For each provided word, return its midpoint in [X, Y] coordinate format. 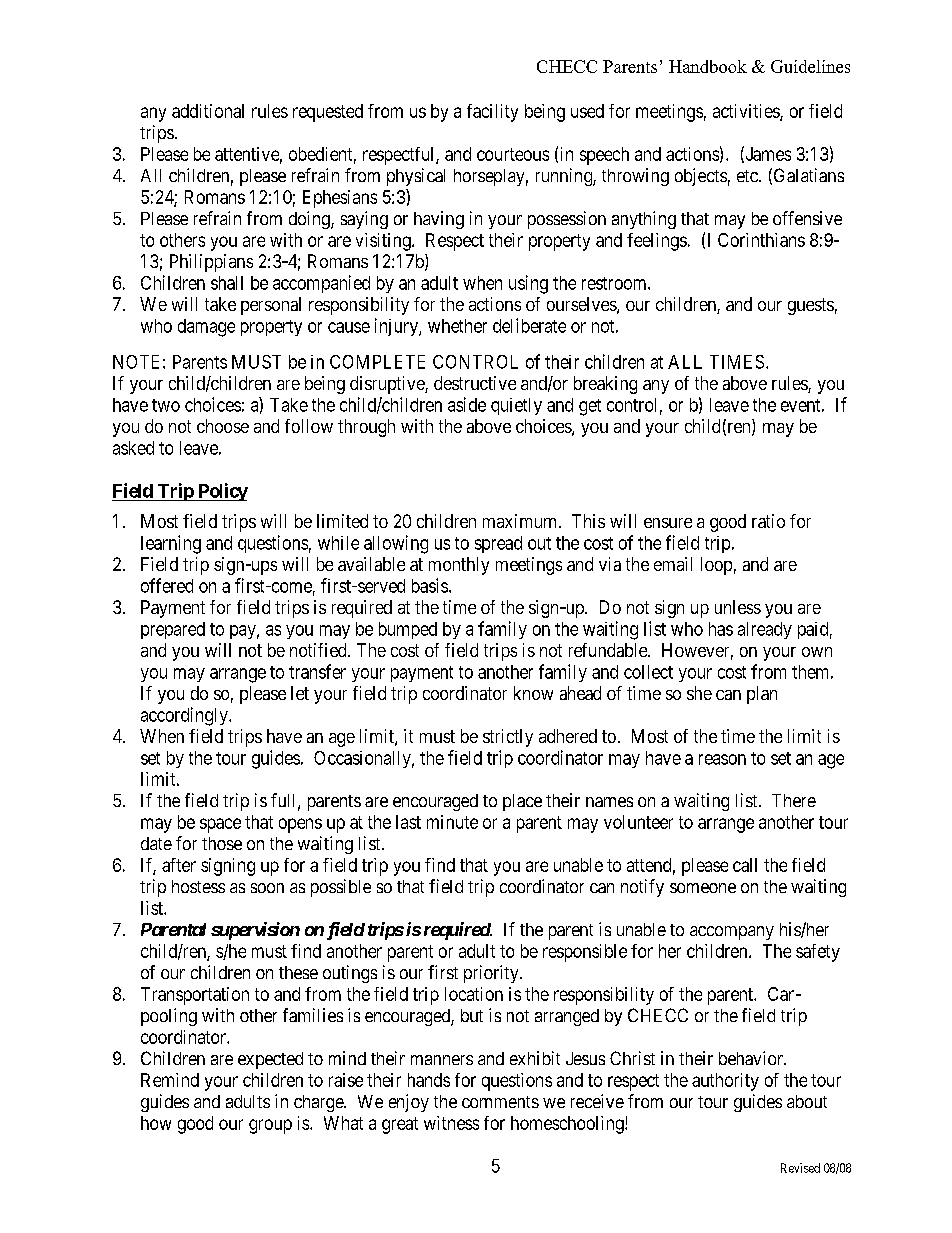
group [270, 1126]
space [220, 825]
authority [725, 1082]
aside [467, 404]
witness [451, 1123]
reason [722, 759]
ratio [768, 521]
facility [492, 113]
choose [223, 426]
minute [452, 822]
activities [747, 112]
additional [208, 111]
